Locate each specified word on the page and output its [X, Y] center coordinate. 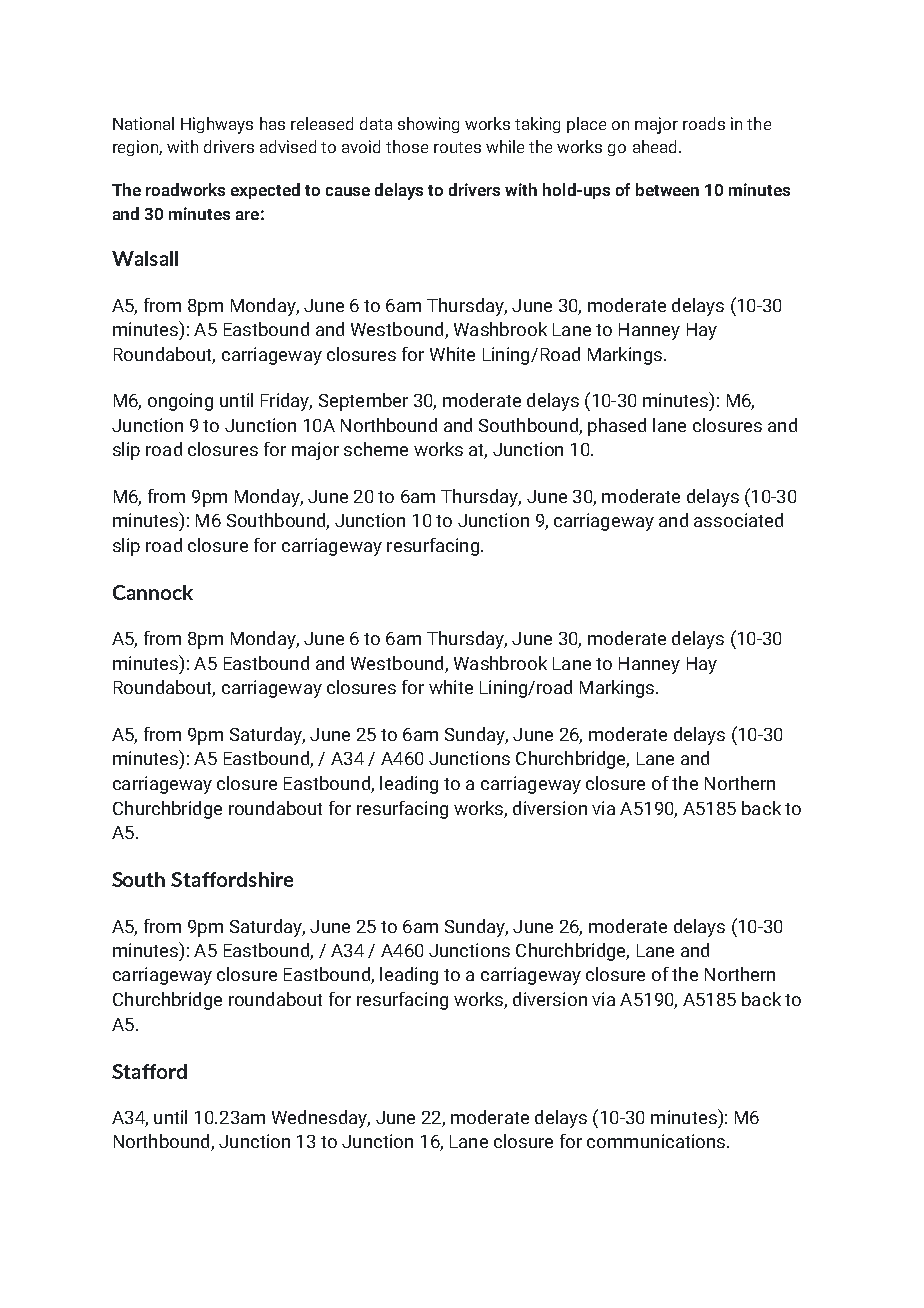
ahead [654, 146]
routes [457, 147]
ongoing [180, 402]
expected [265, 191]
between [667, 189]
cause [348, 191]
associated [738, 520]
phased [617, 427]
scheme [376, 449]
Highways [217, 125]
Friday [286, 402]
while [505, 146]
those [407, 146]
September [363, 402]
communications [656, 1141]
